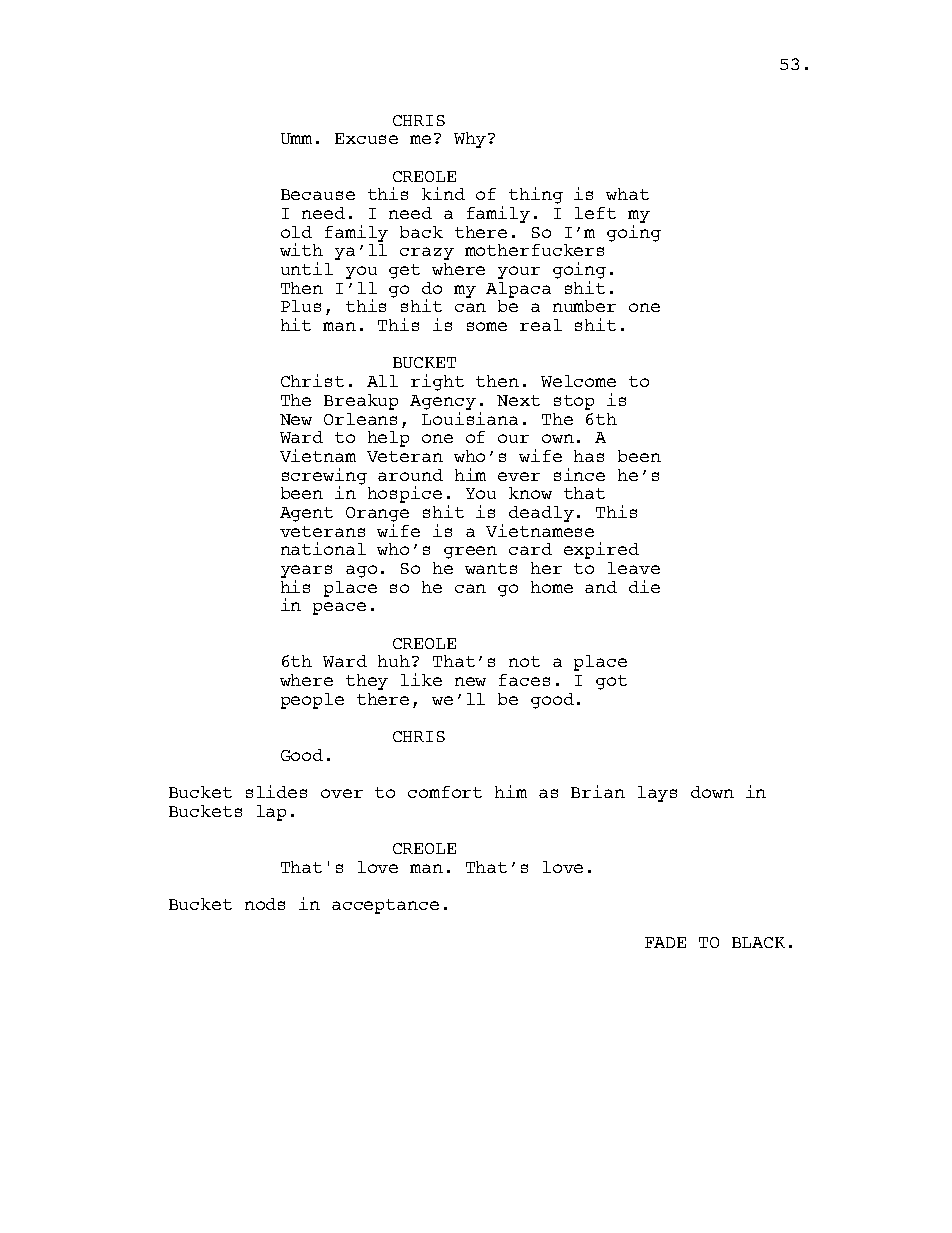  What do you see at coordinates (312, 701) in the screenshot?
I see `people` at bounding box center [312, 701].
